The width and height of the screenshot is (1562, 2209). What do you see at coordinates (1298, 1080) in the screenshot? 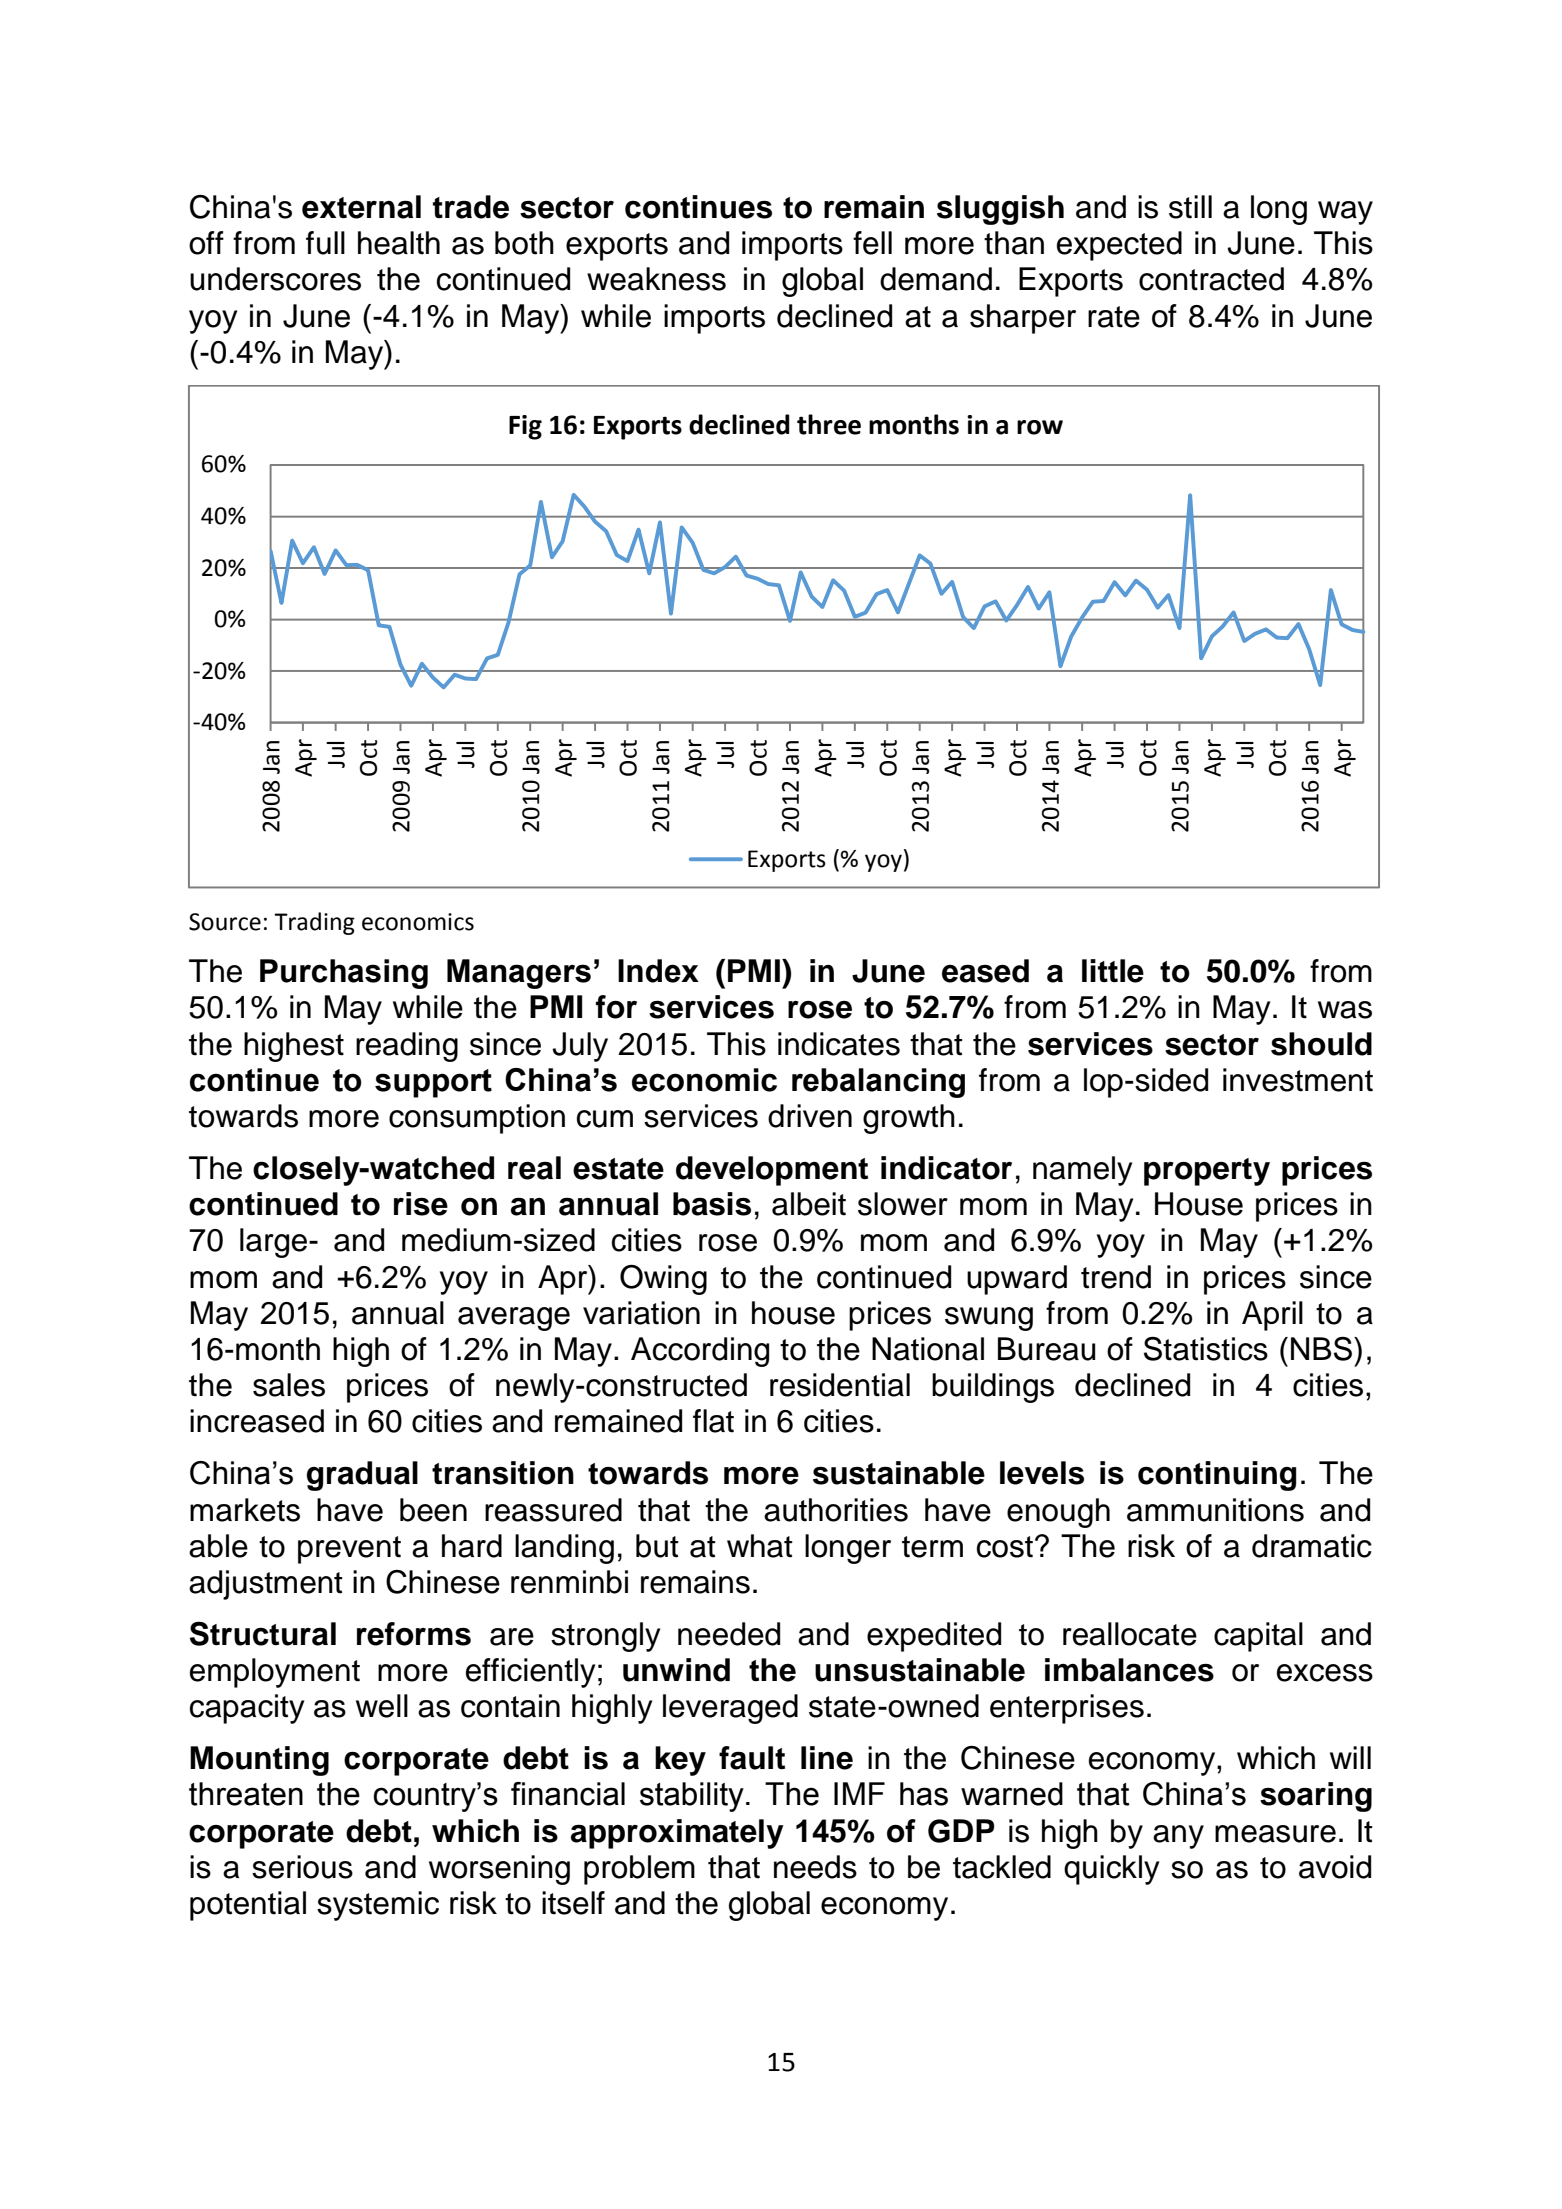
I see `investment` at bounding box center [1298, 1080].
